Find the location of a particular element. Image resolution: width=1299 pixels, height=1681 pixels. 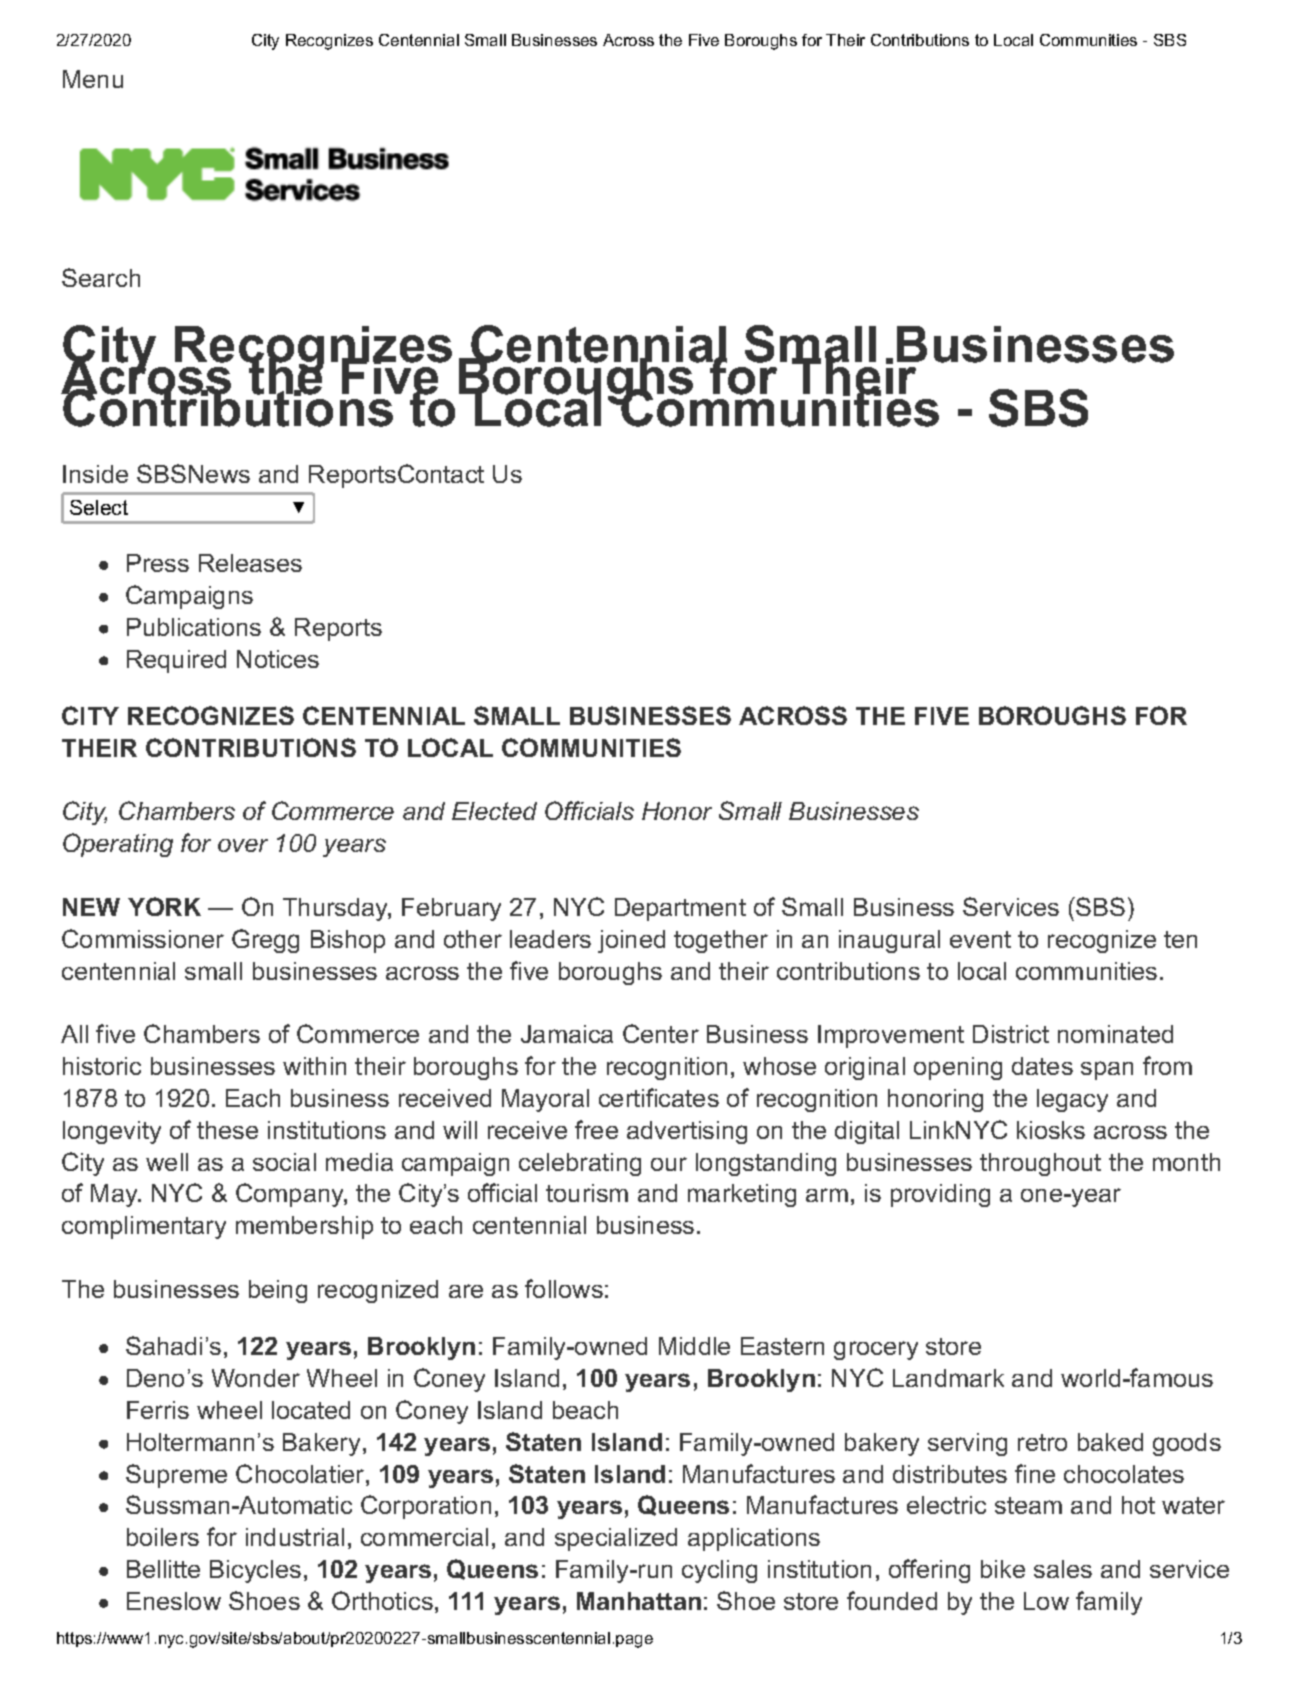

boilers is located at coordinates (163, 1537).
